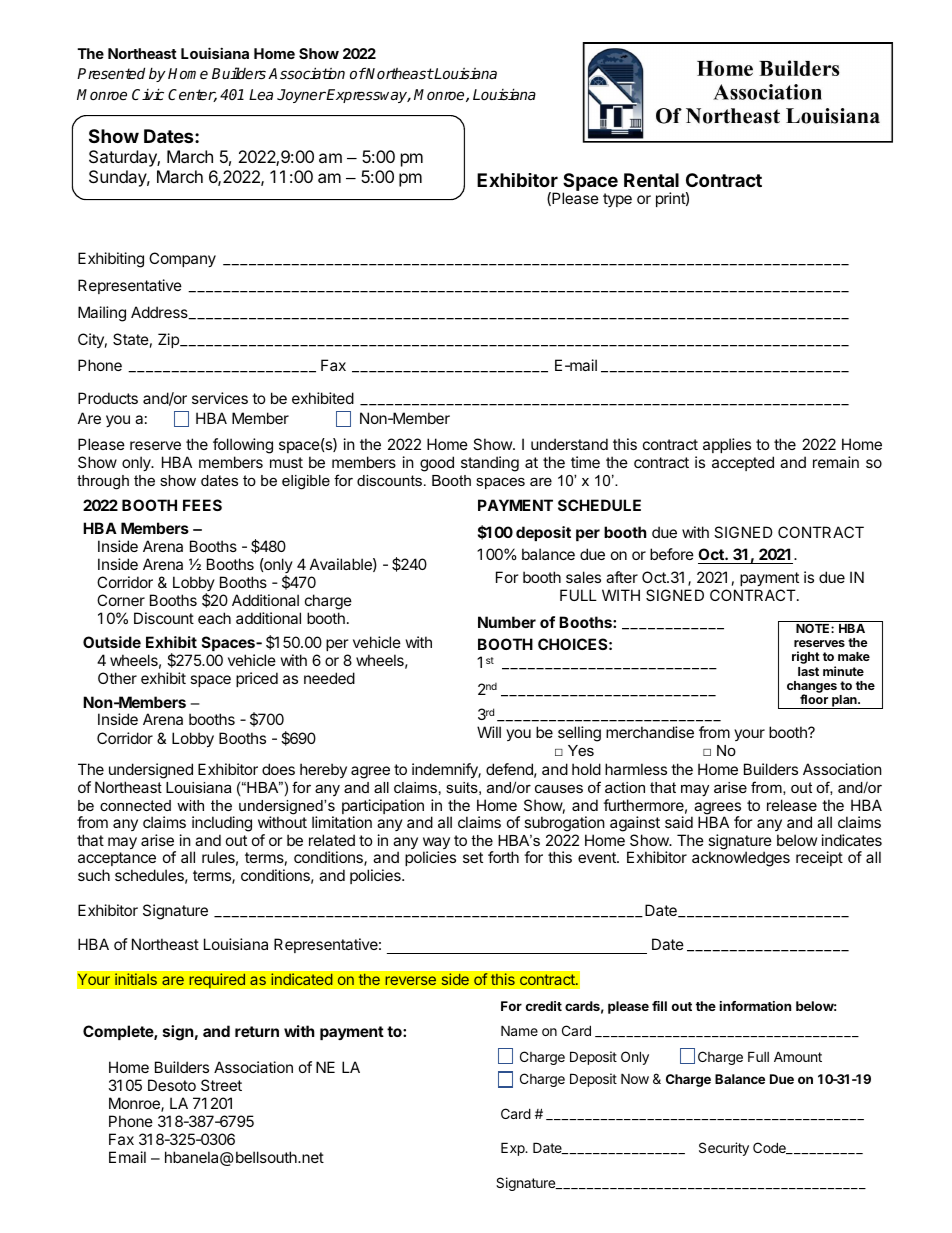 The height and width of the page is (1233, 952). Describe the element at coordinates (519, 1030) in the page. I see `Name` at that location.
